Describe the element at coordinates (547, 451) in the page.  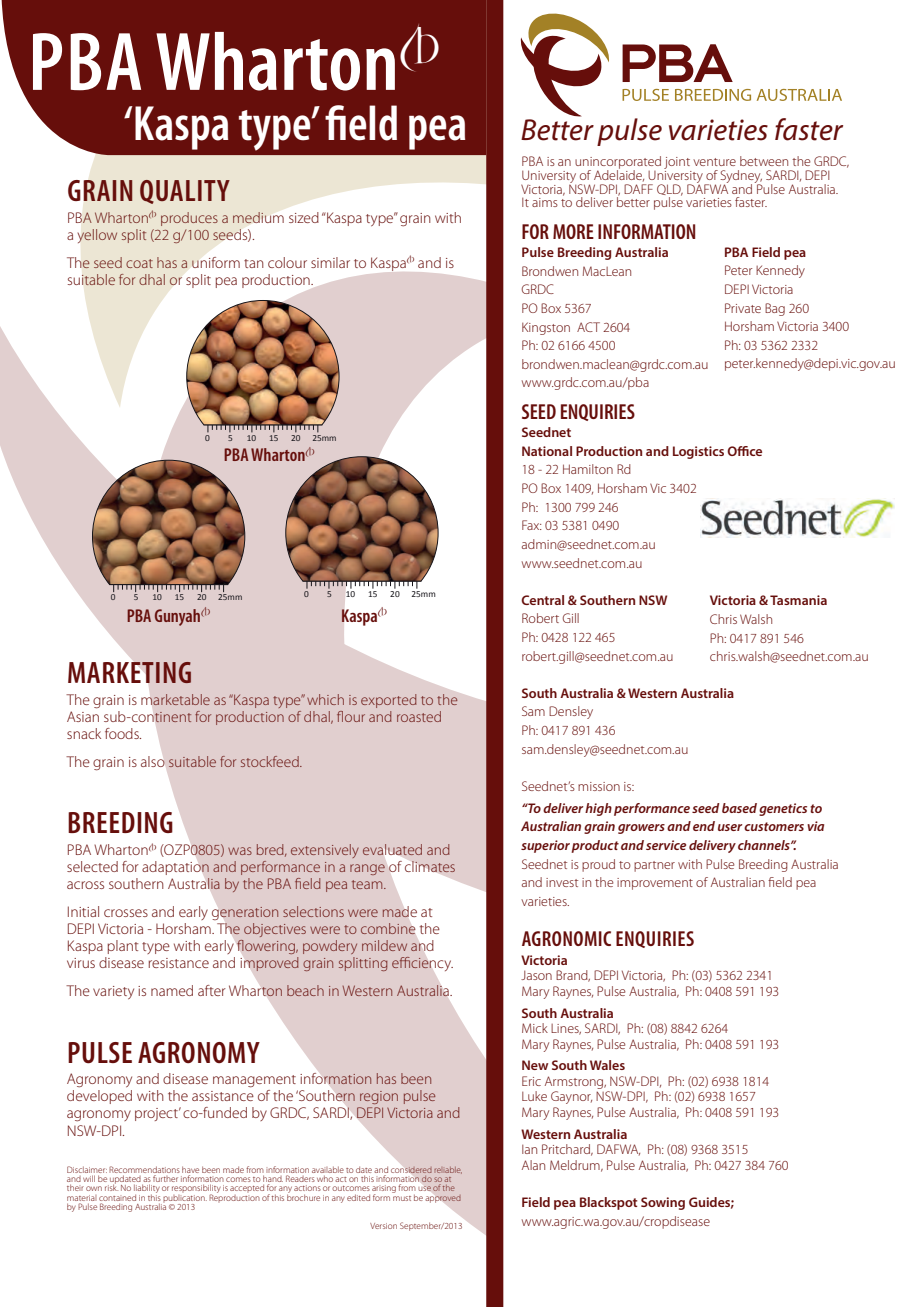
I see `National` at that location.
